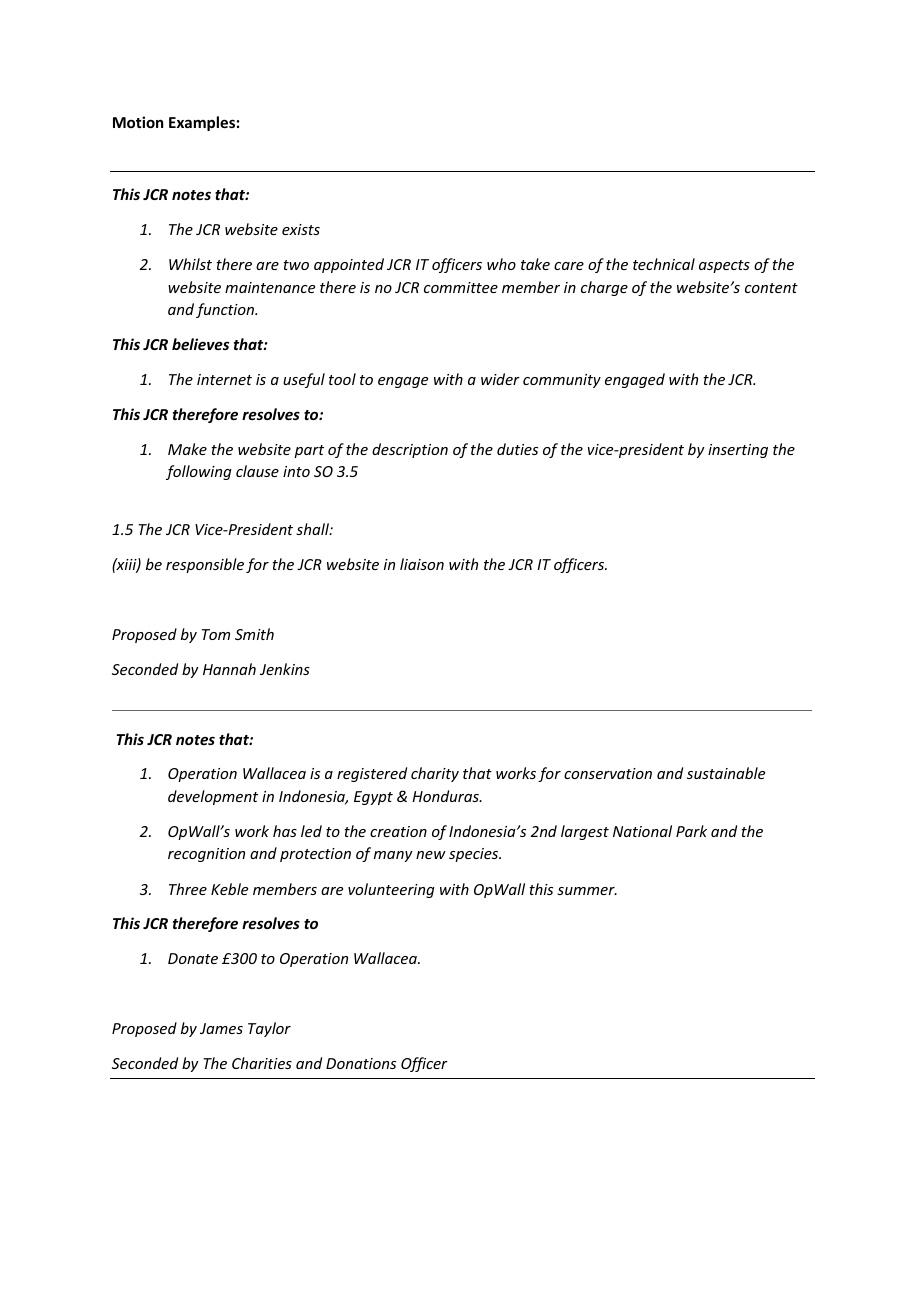  I want to click on inserting, so click(738, 451).
